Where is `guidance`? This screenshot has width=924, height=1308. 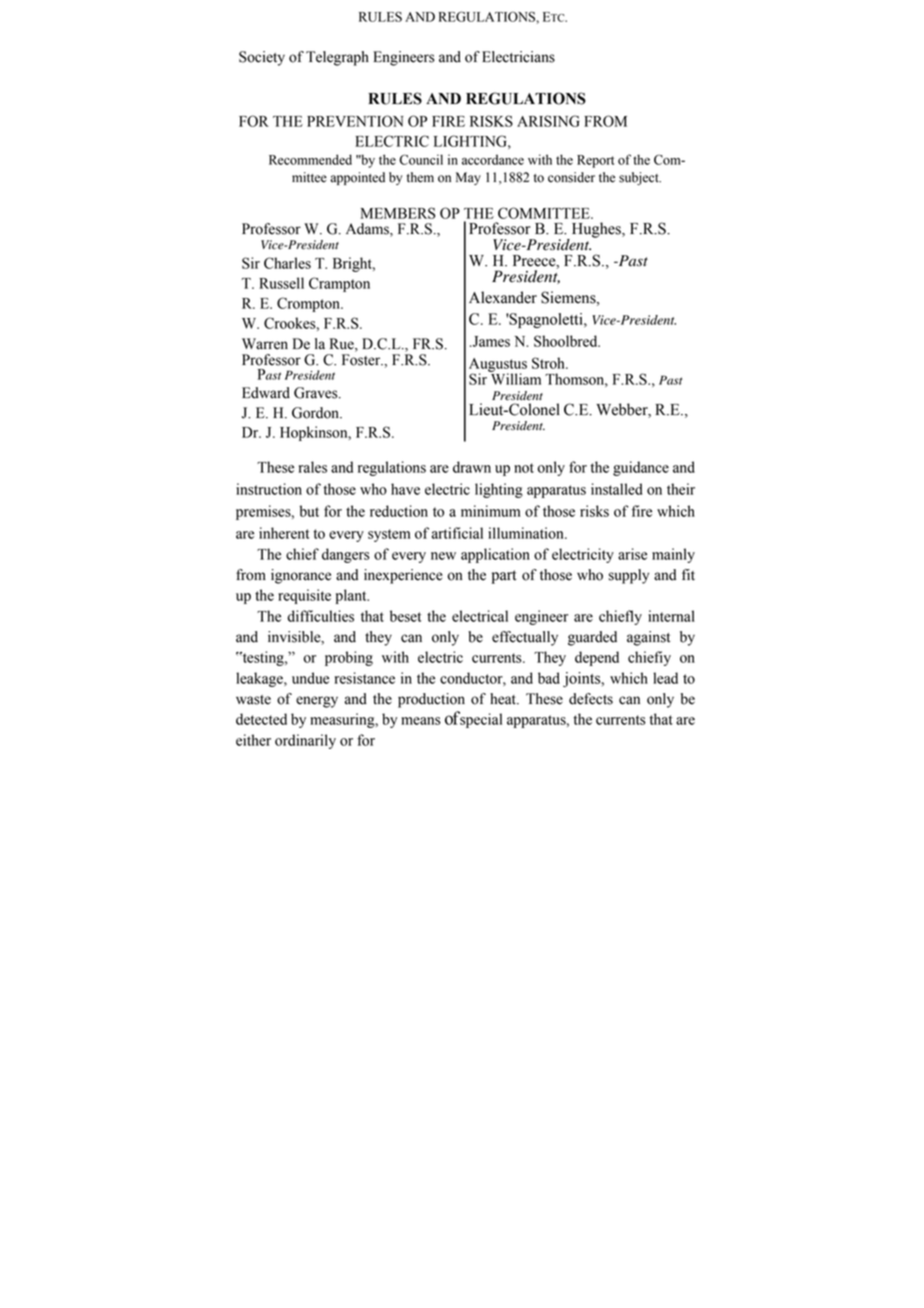 guidance is located at coordinates (641, 468).
